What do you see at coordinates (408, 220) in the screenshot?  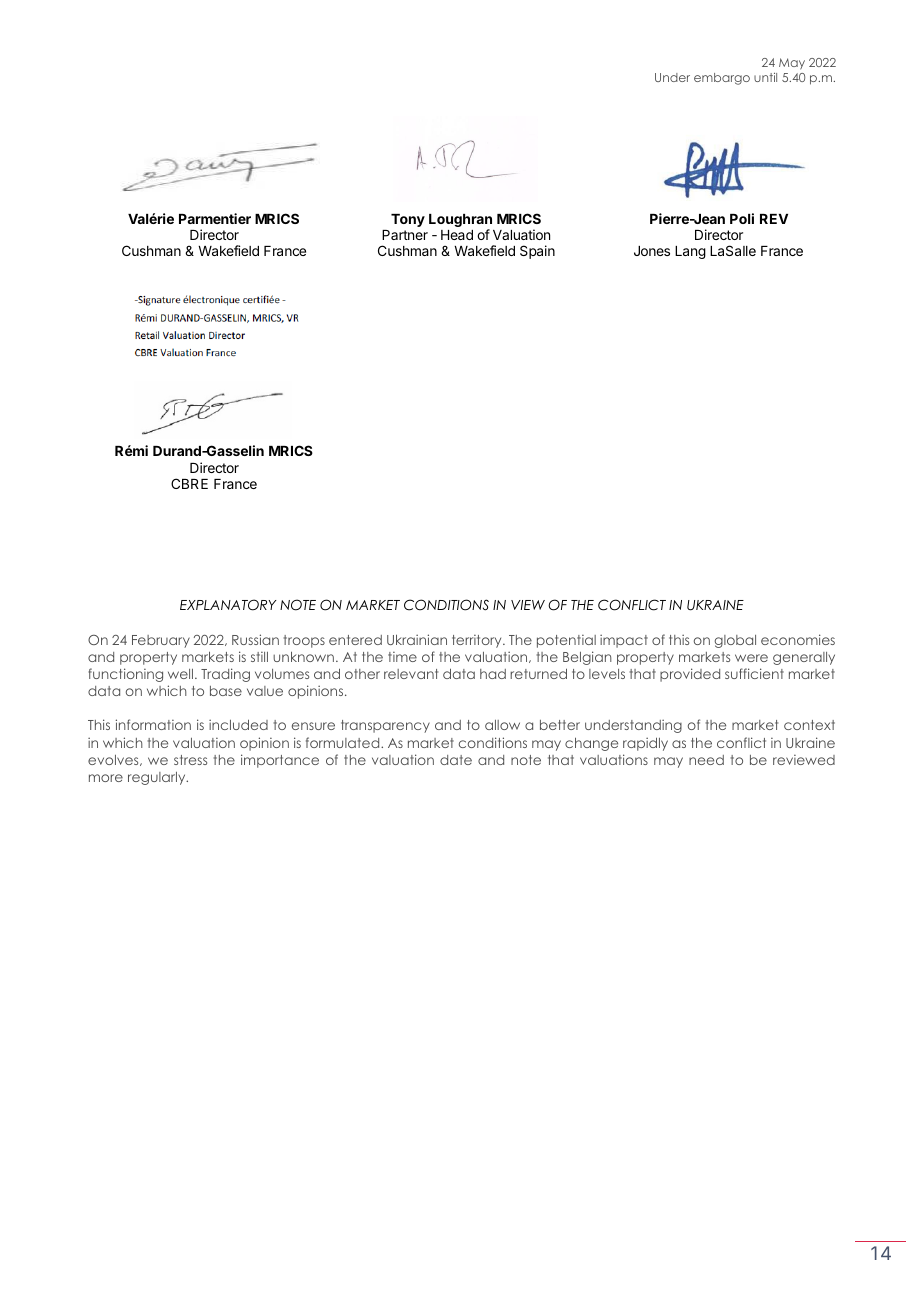 I see `Tony` at bounding box center [408, 220].
